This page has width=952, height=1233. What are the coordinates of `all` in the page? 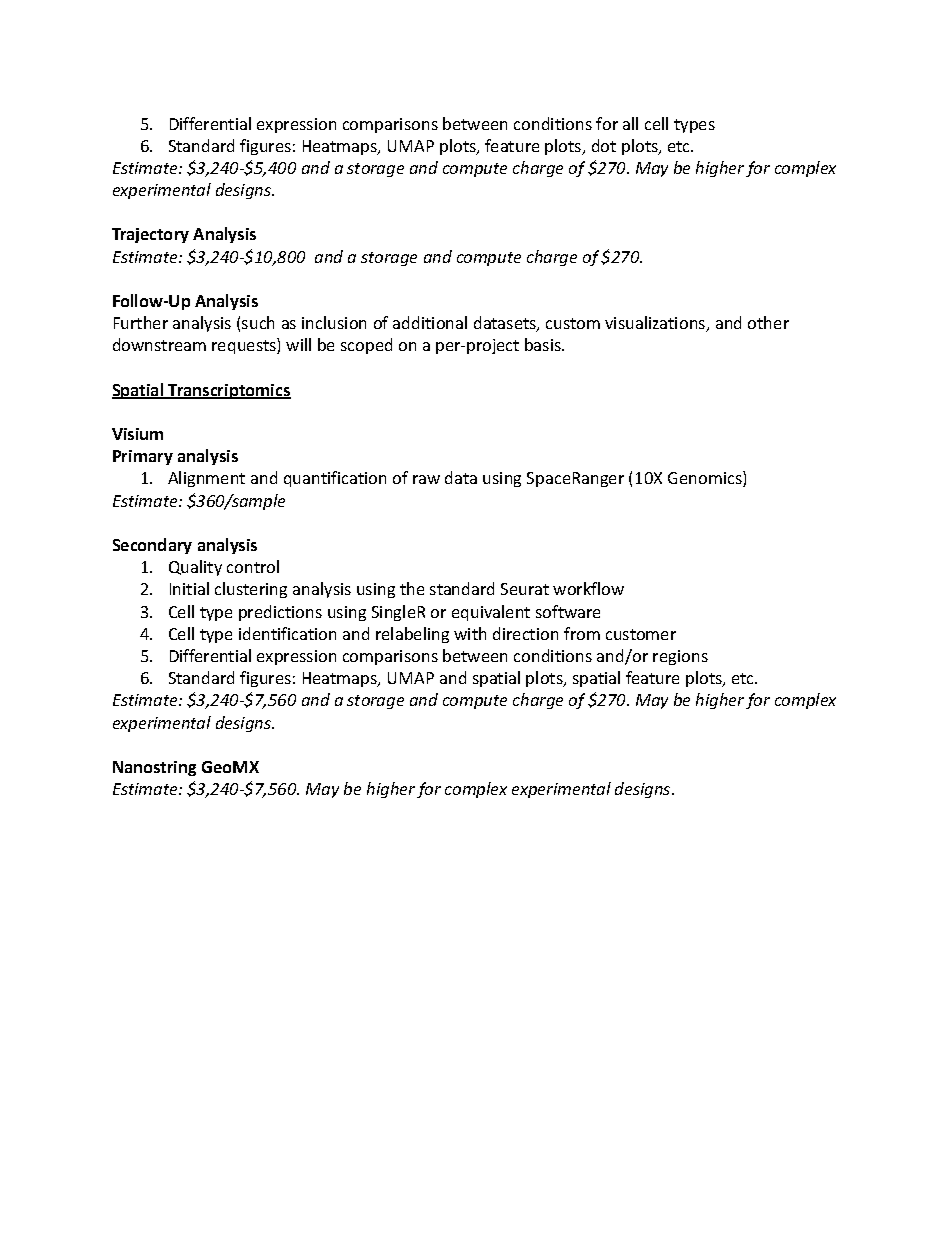 It's located at (630, 123).
